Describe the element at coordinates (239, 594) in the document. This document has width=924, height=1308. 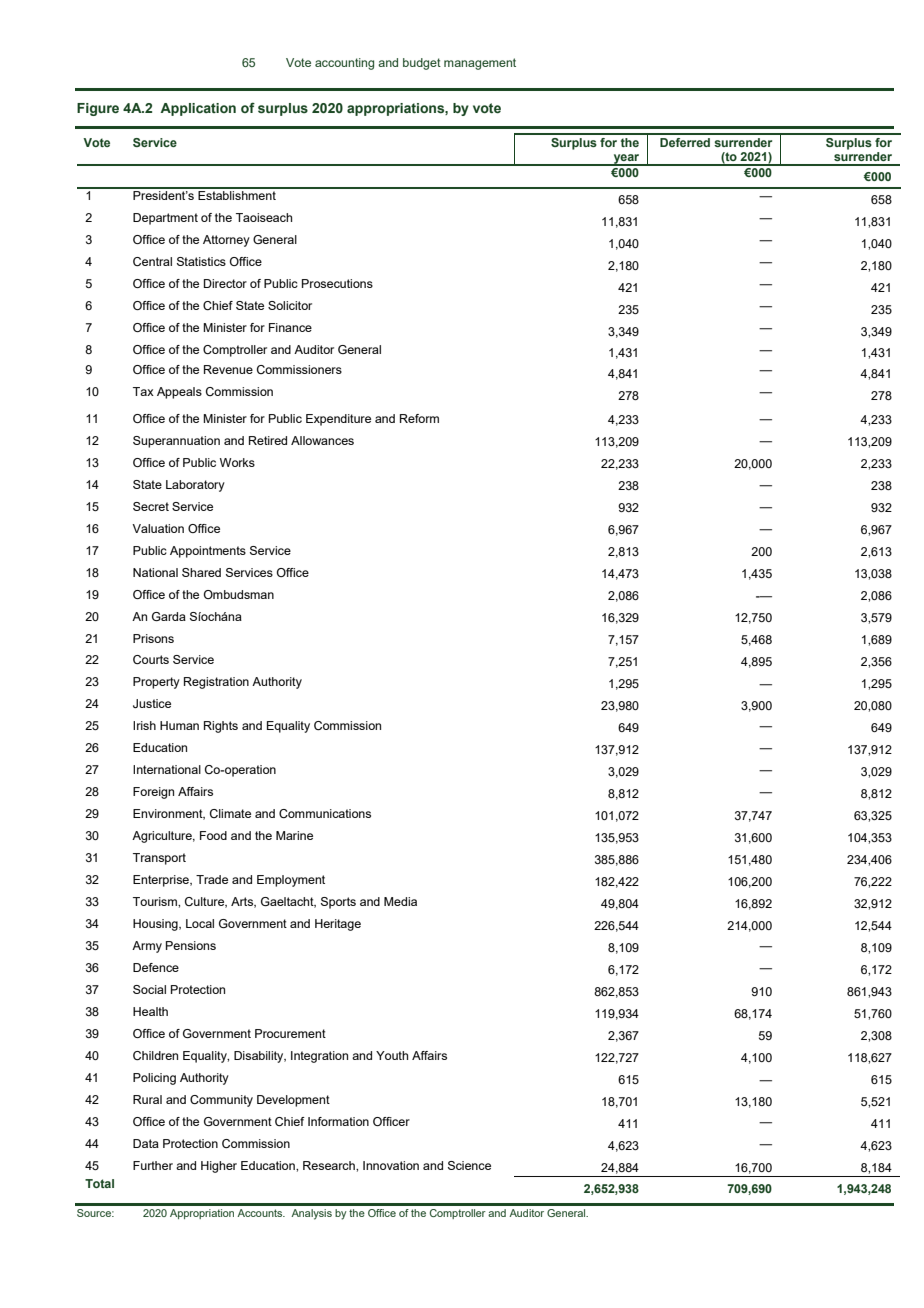
I see `Ombudsman` at that location.
